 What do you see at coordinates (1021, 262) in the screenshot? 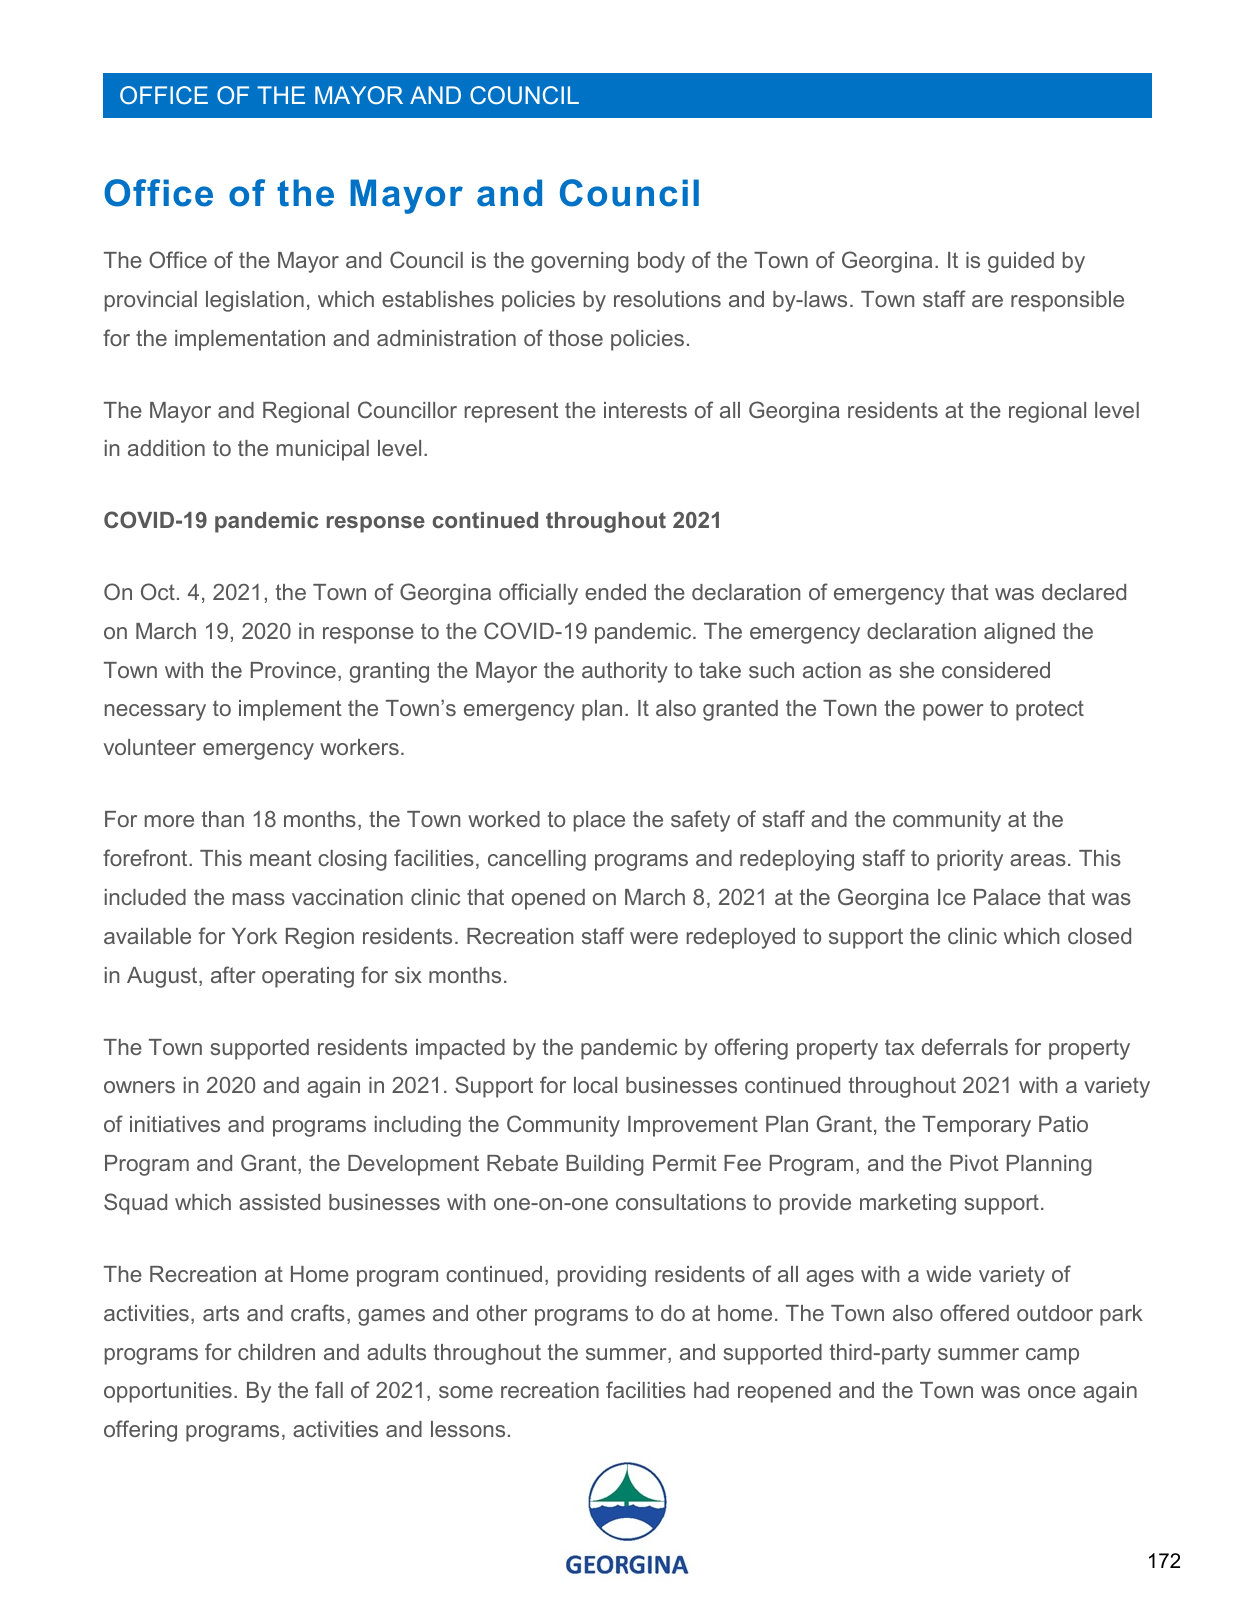
I see `guided` at bounding box center [1021, 262].
